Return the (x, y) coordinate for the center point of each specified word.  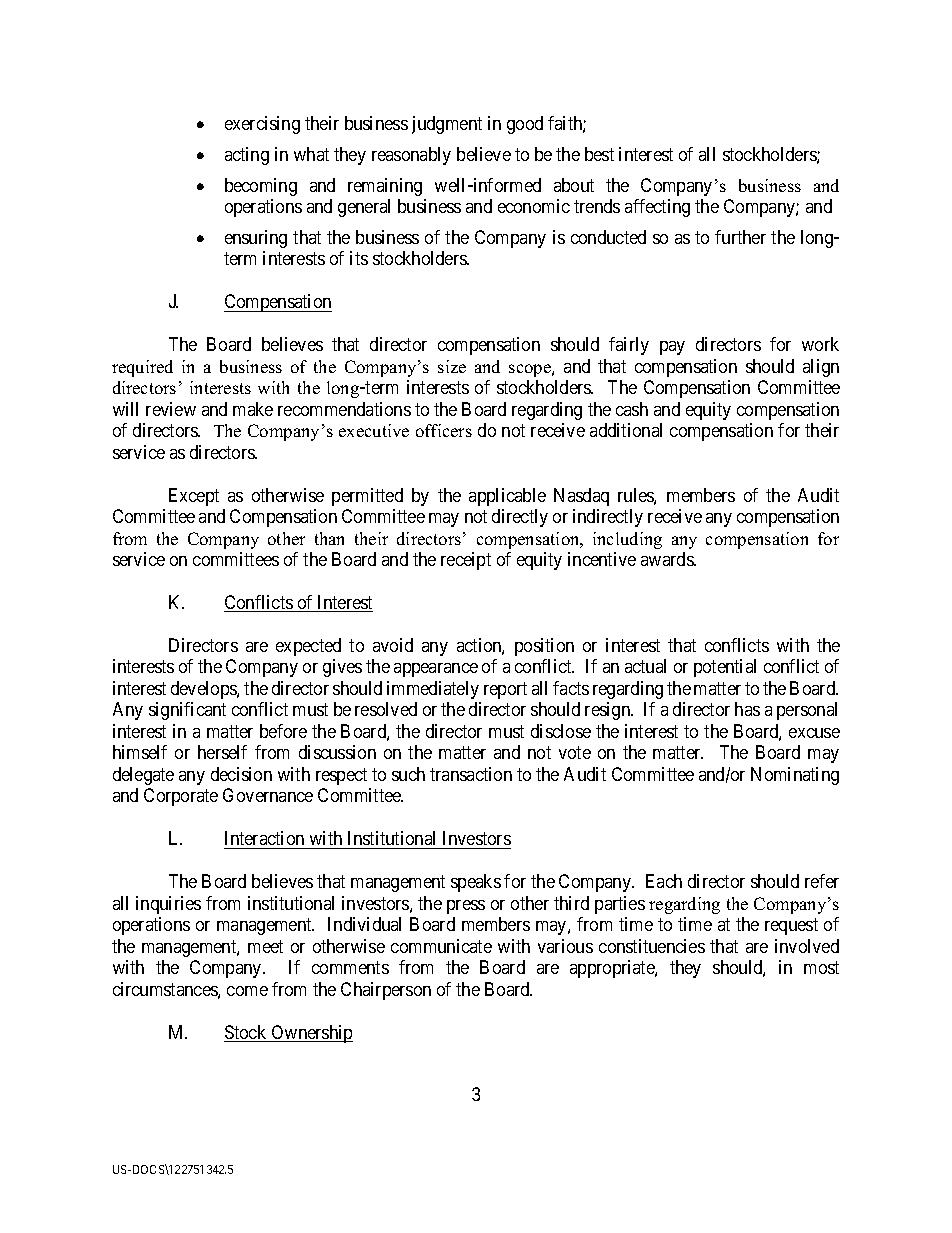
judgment (447, 125)
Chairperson (386, 991)
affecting (657, 208)
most (821, 967)
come (247, 991)
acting (247, 156)
